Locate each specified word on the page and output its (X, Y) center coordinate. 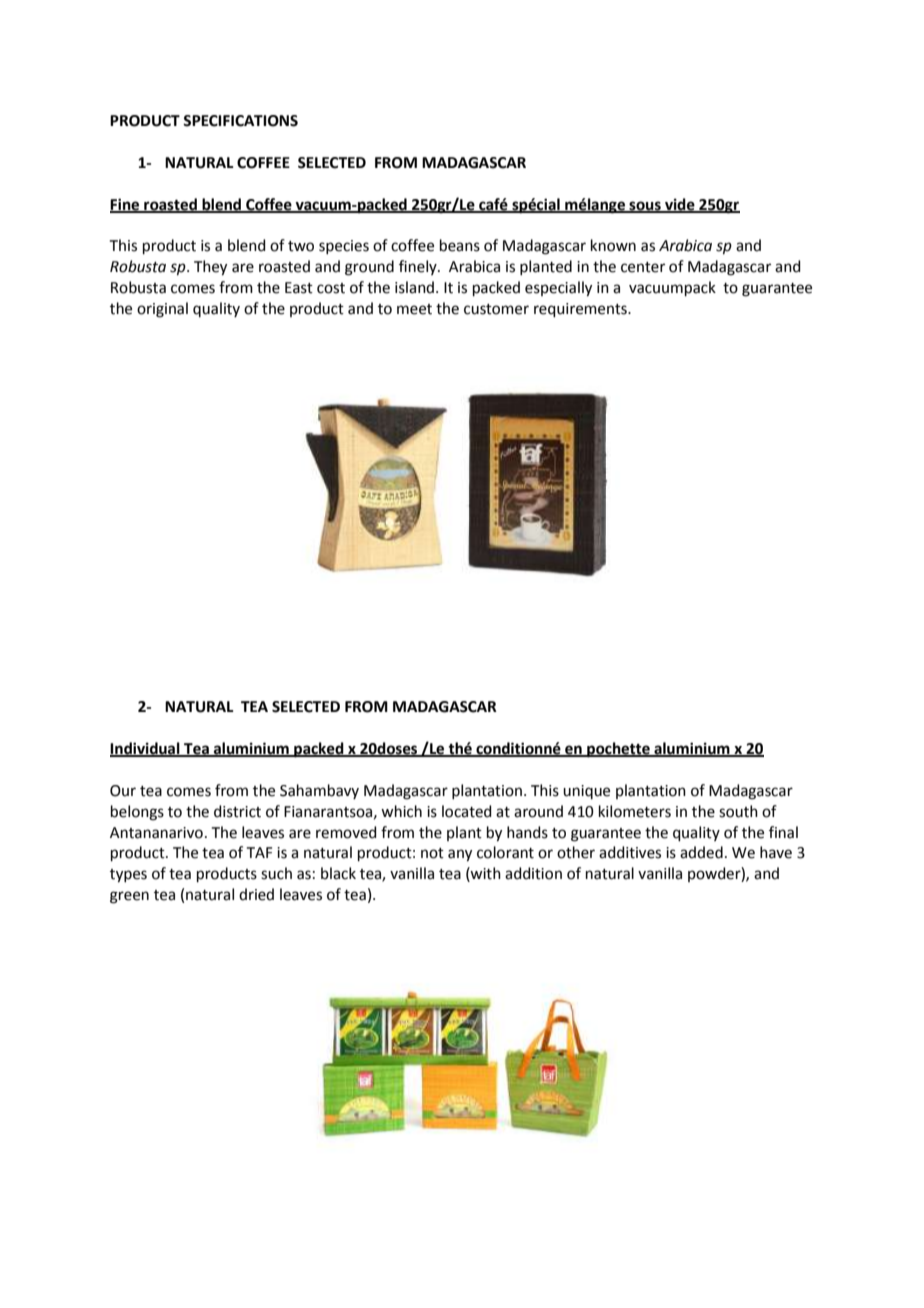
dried (256, 894)
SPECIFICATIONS (240, 121)
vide (680, 205)
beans (460, 245)
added (701, 852)
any (460, 855)
